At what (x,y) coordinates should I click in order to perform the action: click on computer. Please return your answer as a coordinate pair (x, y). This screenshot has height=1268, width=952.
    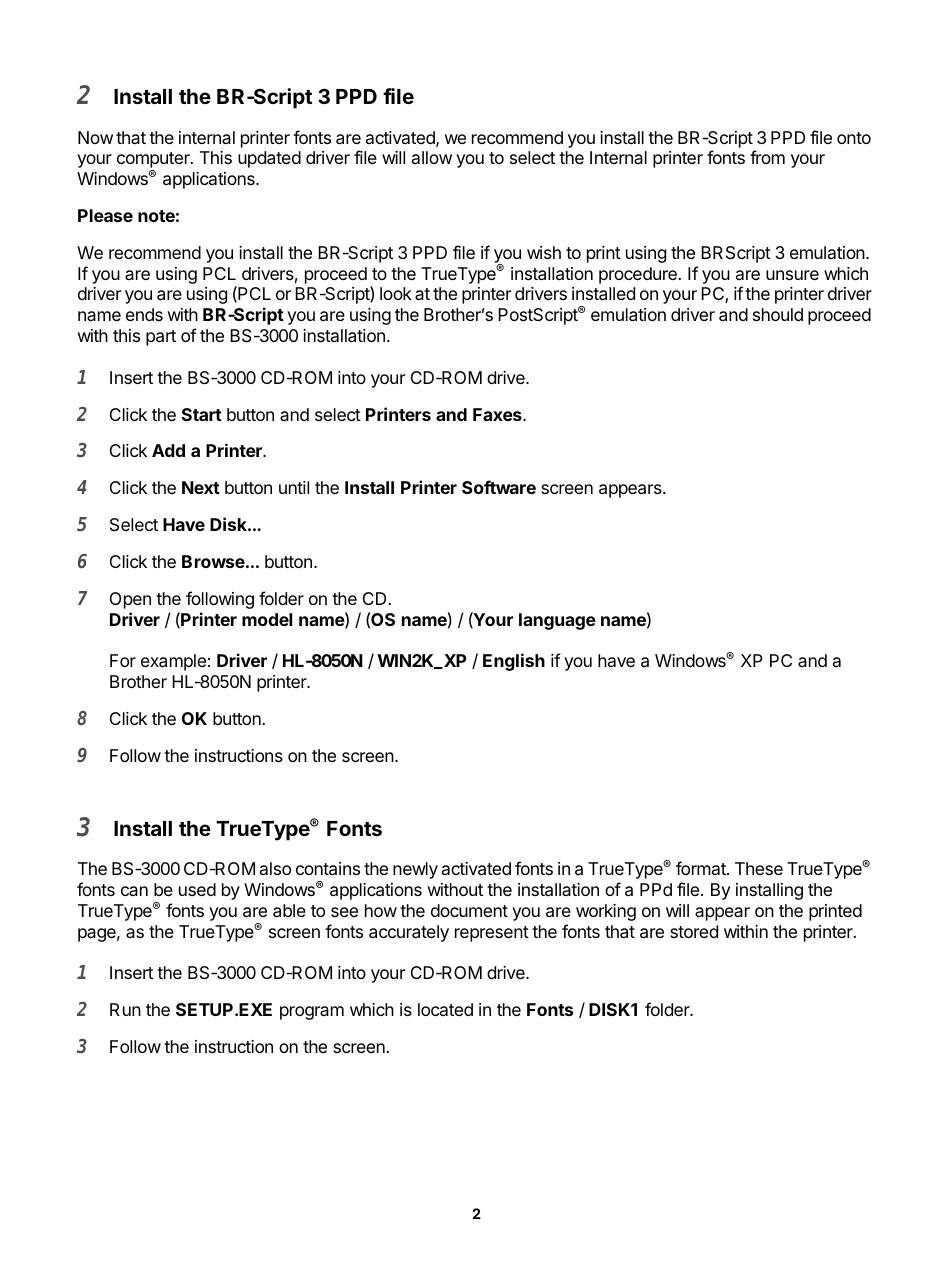
    Looking at the image, I should click on (154, 161).
